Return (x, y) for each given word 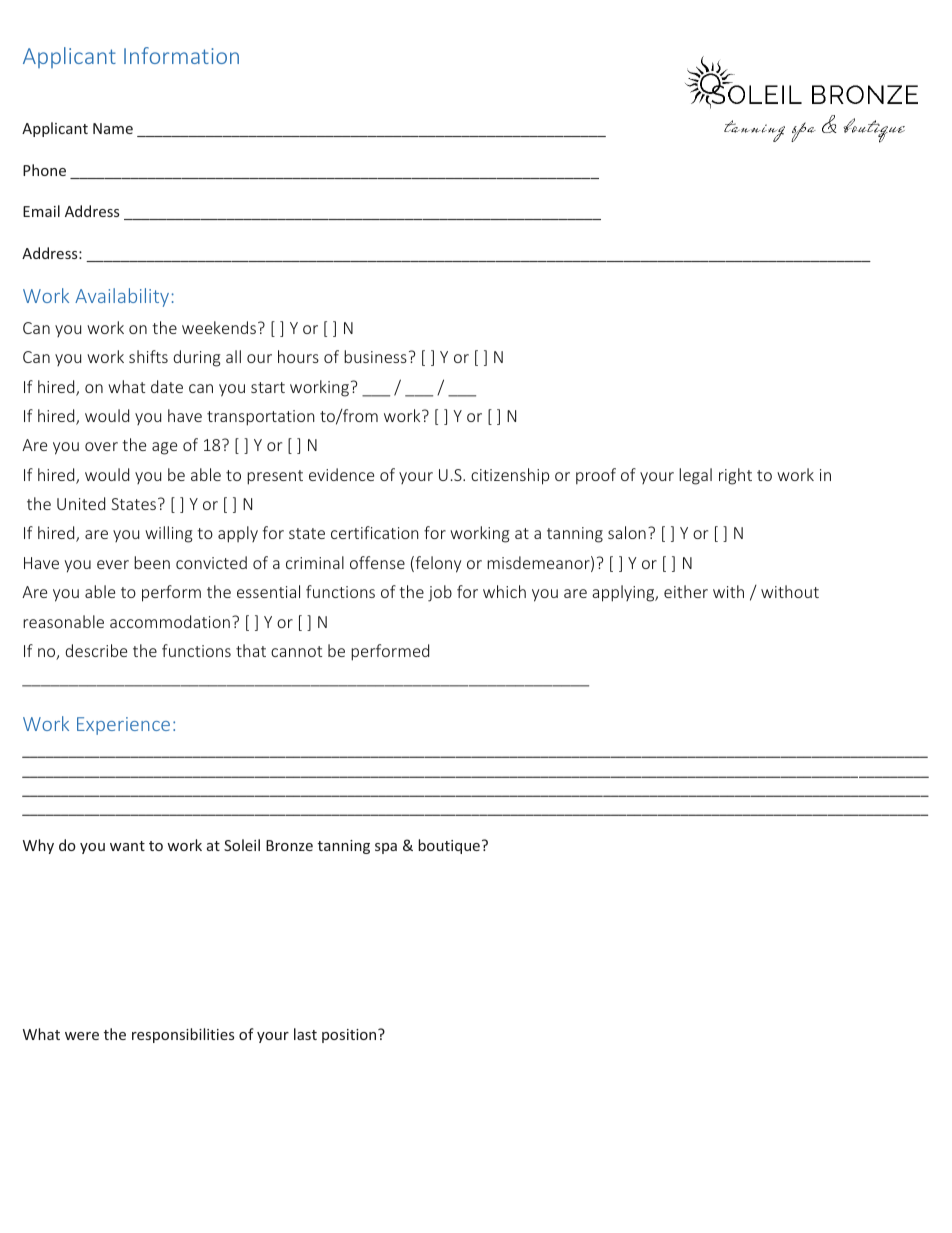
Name (113, 128)
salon (627, 532)
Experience (123, 726)
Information (181, 55)
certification (375, 532)
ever (113, 564)
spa (386, 848)
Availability (122, 297)
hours (298, 356)
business (375, 356)
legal (695, 476)
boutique (449, 846)
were (82, 1036)
